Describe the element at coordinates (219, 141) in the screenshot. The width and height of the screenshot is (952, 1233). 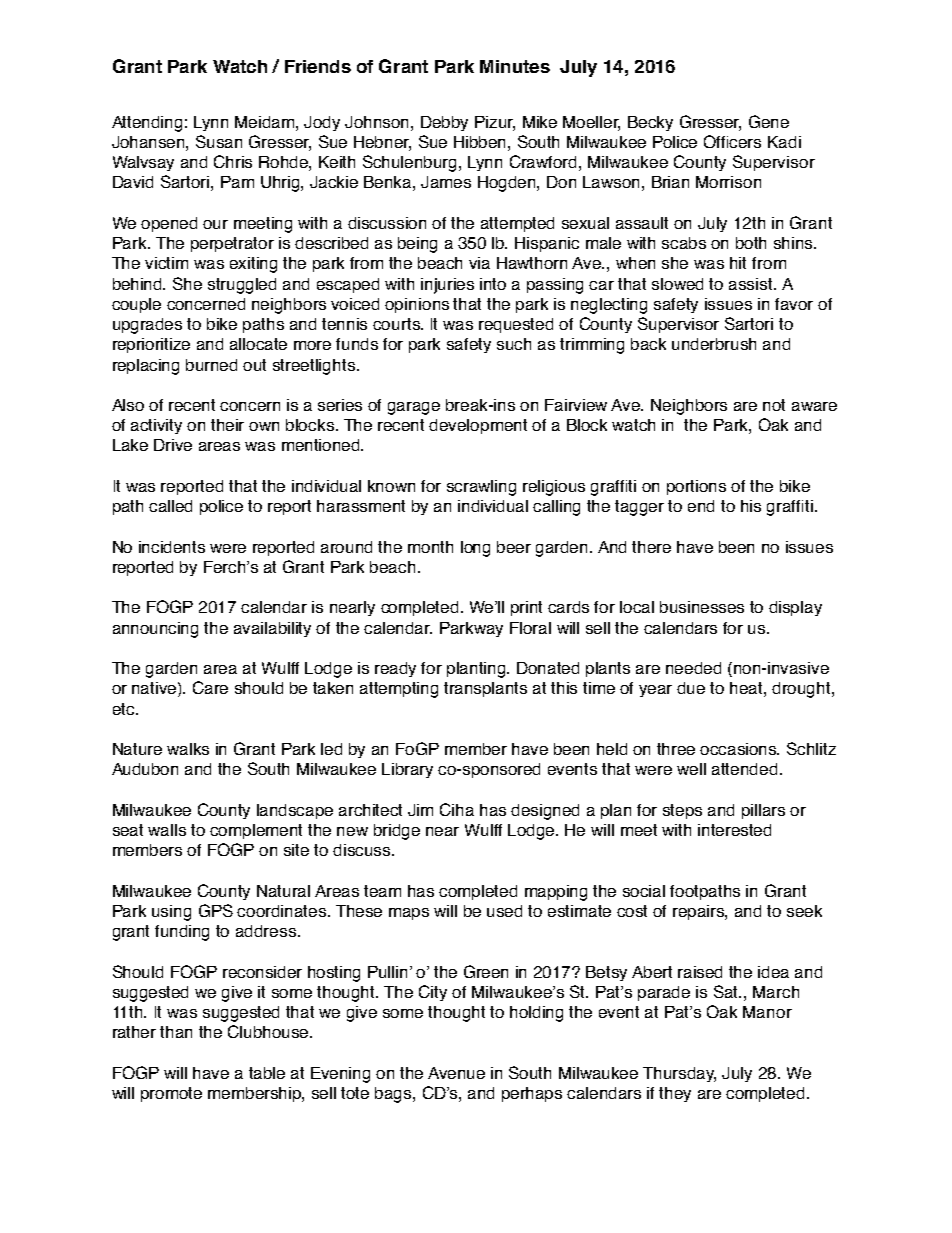
I see `Susan` at that location.
